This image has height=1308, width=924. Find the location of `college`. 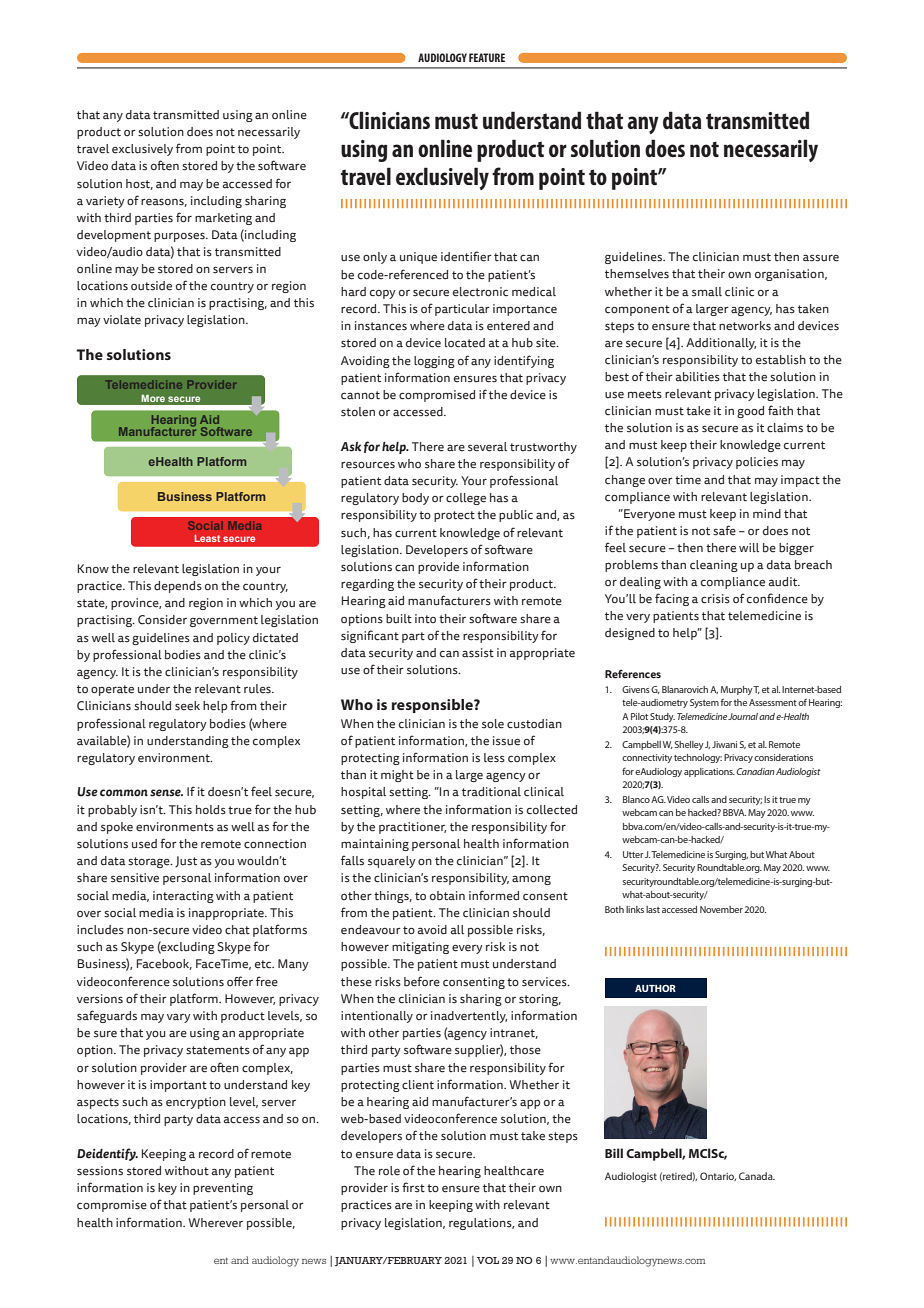

college is located at coordinates (466, 499).
